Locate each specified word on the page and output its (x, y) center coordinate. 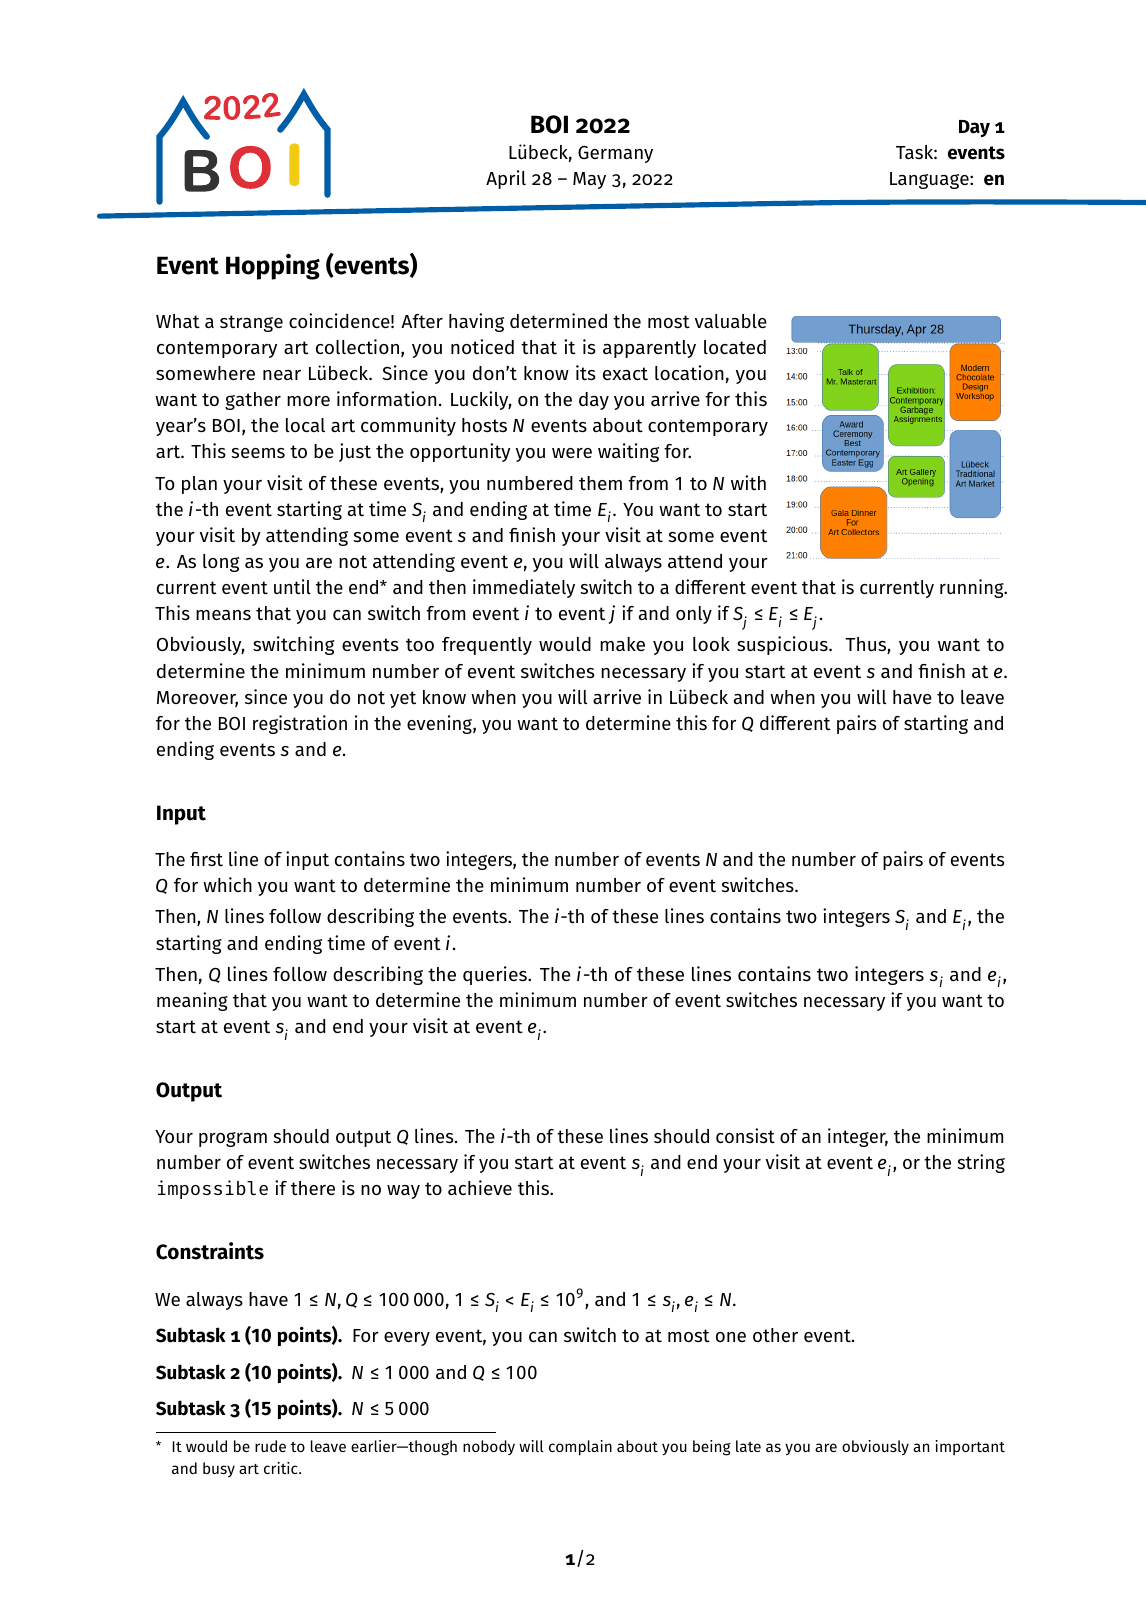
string (981, 1163)
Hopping (273, 267)
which (227, 884)
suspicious (783, 645)
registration (300, 724)
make (622, 644)
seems (258, 453)
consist (745, 1136)
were (572, 453)
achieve (480, 1187)
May (589, 180)
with (748, 482)
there (313, 1188)
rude (270, 1446)
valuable (731, 321)
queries (496, 975)
